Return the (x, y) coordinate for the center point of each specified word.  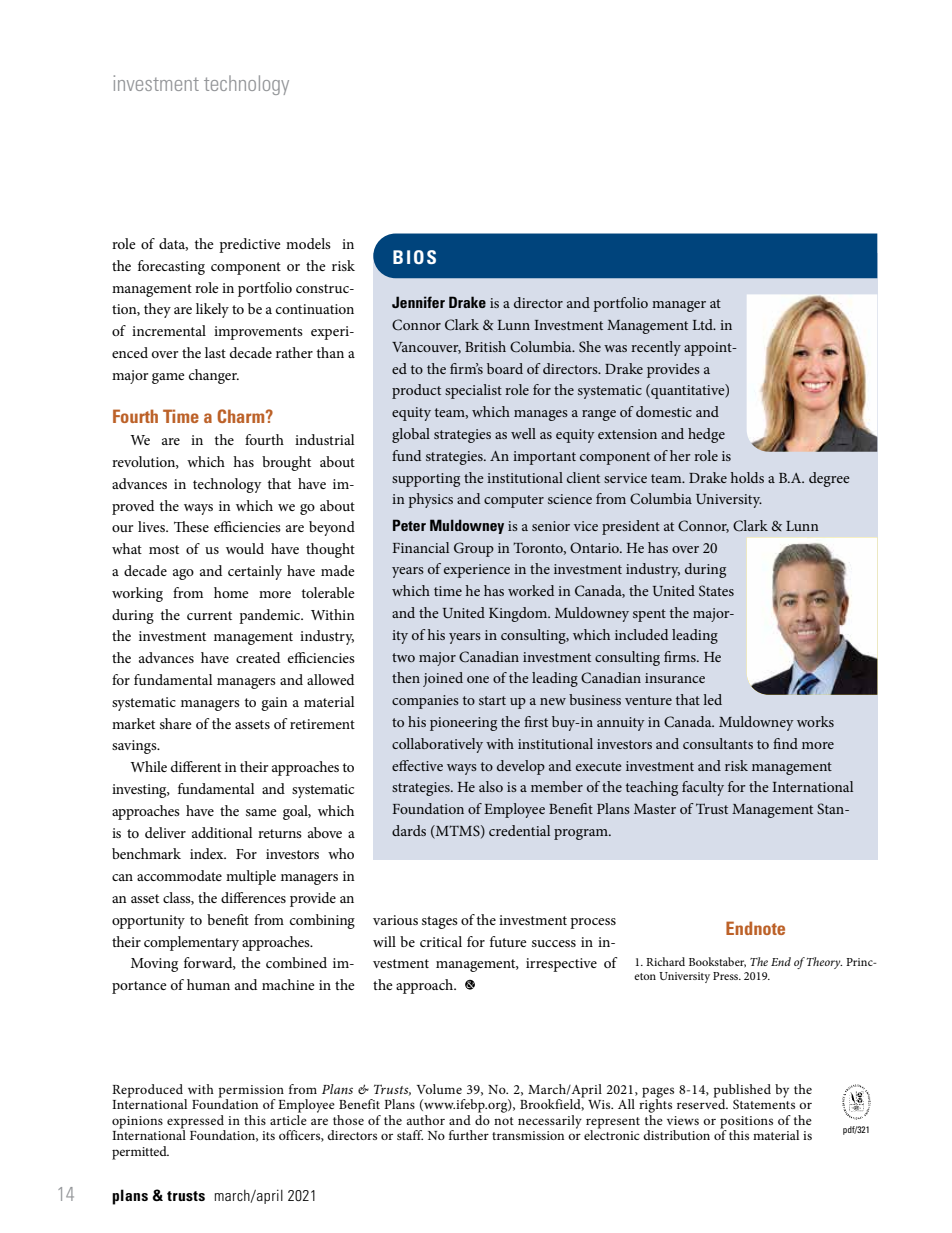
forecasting (171, 267)
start (492, 700)
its (268, 1135)
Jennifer (418, 302)
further (469, 1135)
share (176, 723)
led (712, 699)
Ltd (703, 324)
